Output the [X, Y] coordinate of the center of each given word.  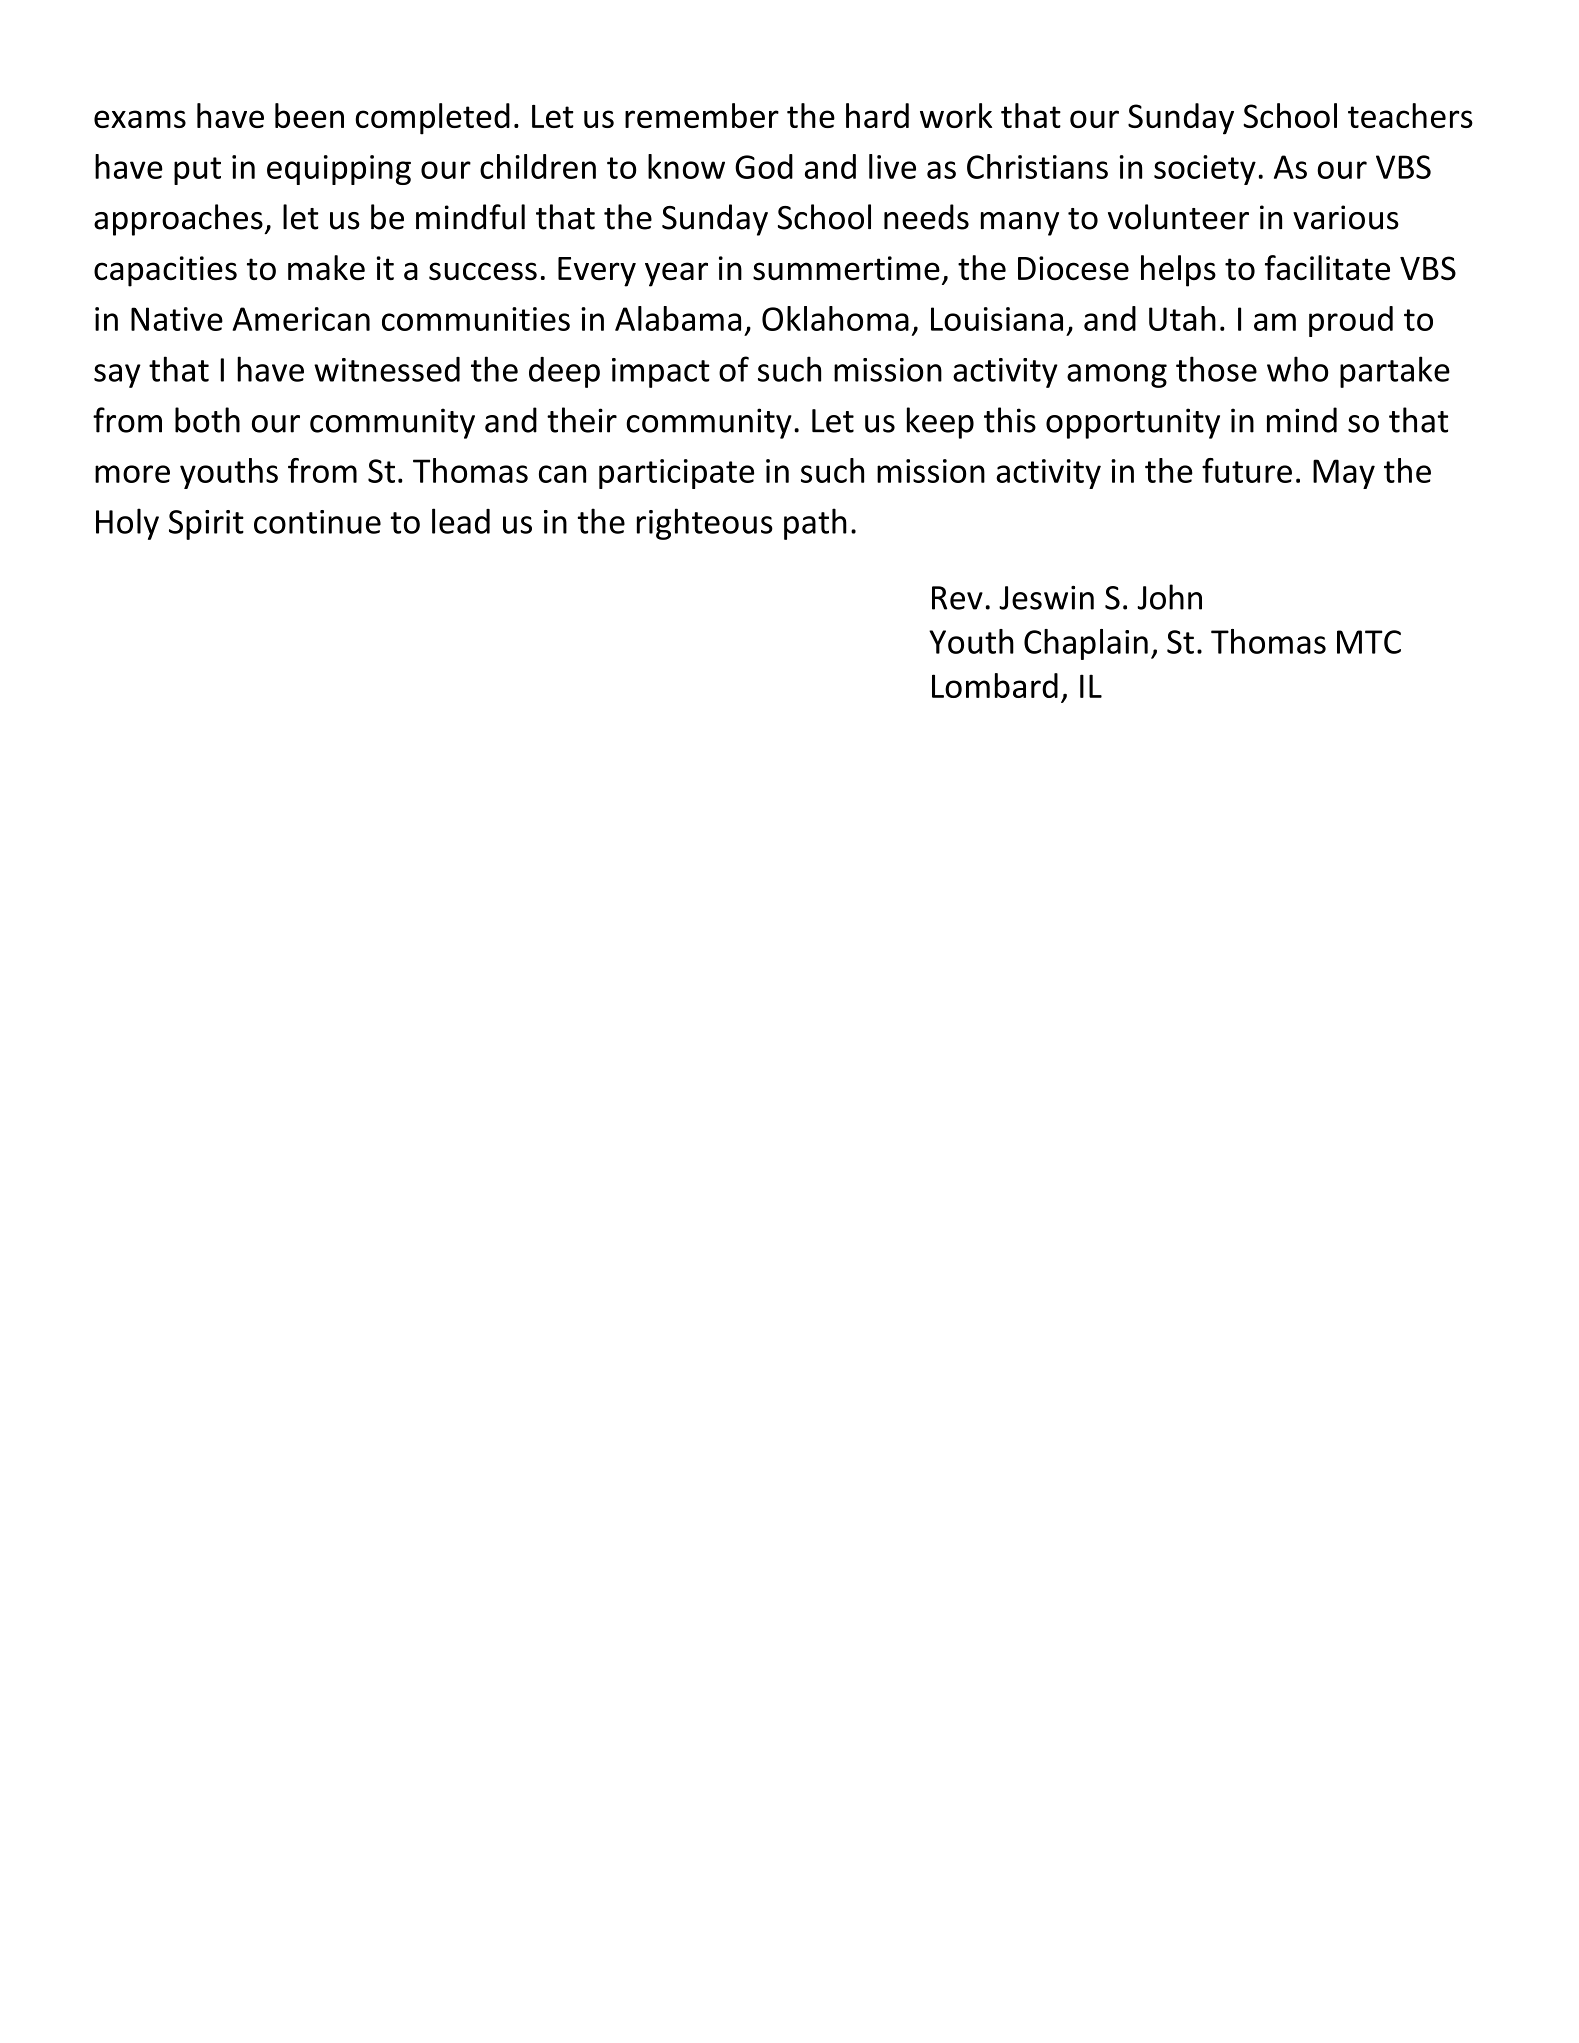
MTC [1369, 642]
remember [702, 115]
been [309, 115]
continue [317, 522]
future [1247, 470]
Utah [1182, 318]
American [301, 319]
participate [676, 474]
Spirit [206, 525]
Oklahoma [835, 318]
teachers [1410, 115]
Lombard [995, 685]
